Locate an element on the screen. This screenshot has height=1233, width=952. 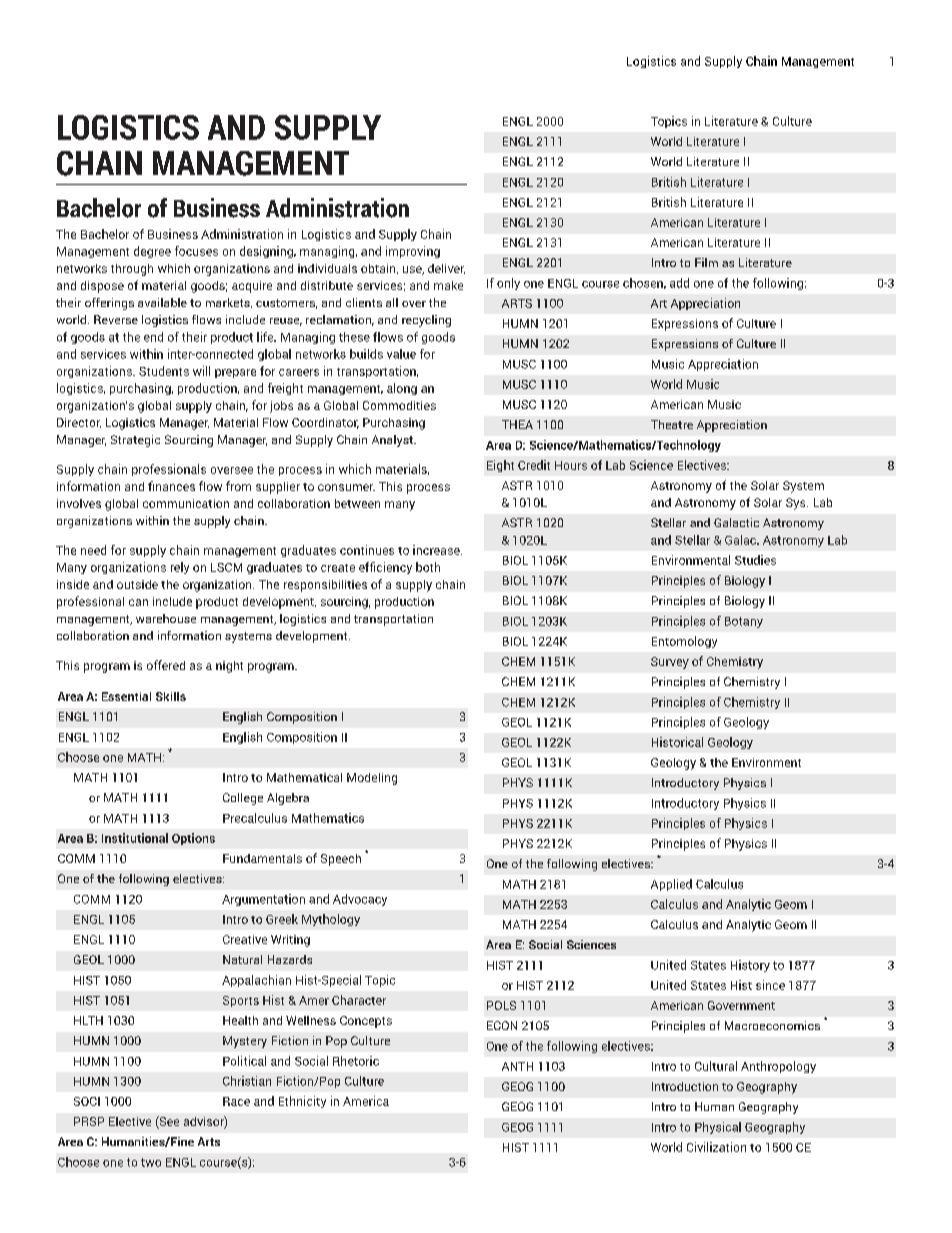
Civilization is located at coordinates (716, 1147).
